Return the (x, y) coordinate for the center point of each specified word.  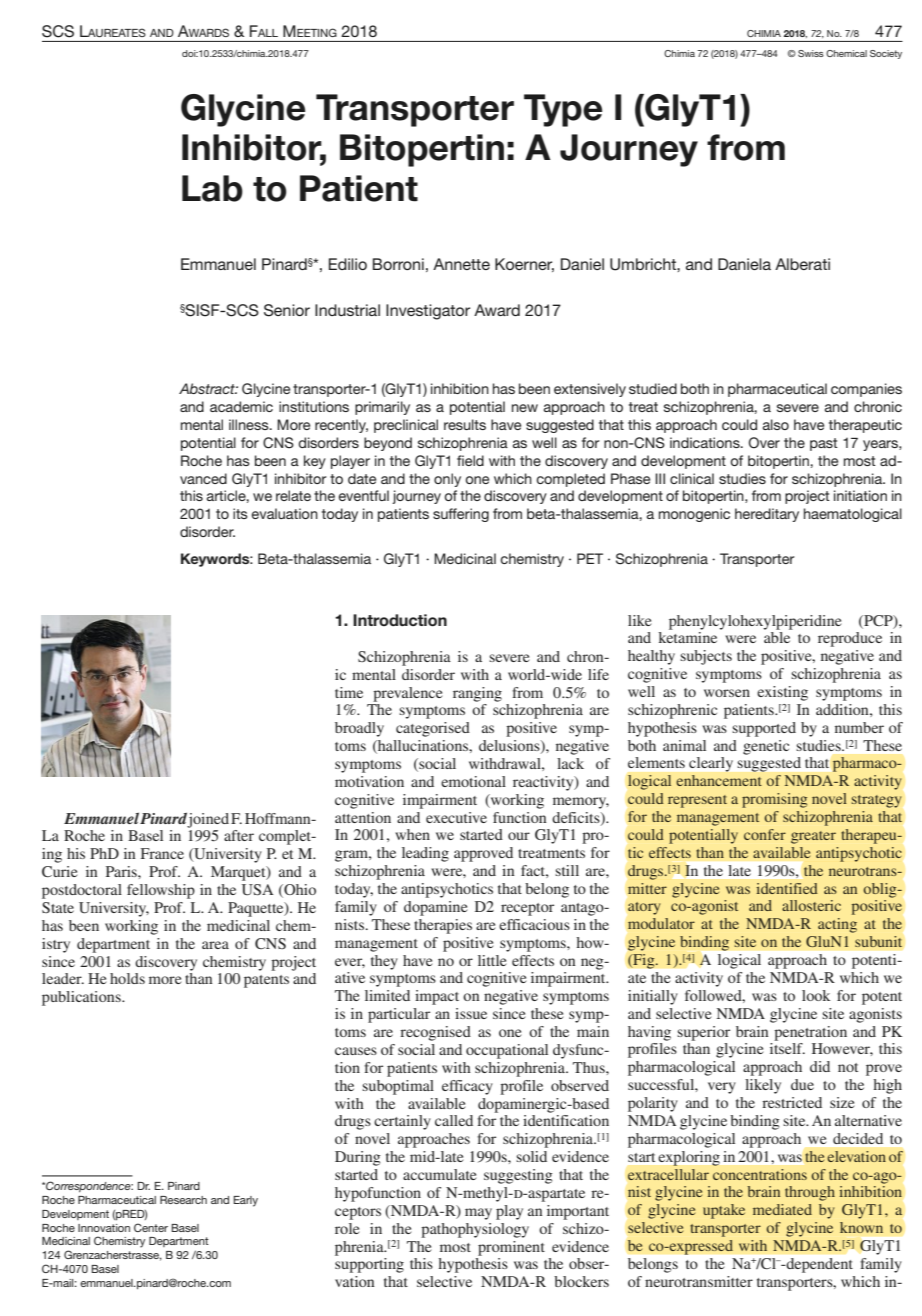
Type (563, 110)
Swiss (811, 53)
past (824, 444)
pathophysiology (475, 1230)
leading (425, 854)
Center (151, 1227)
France (162, 853)
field (470, 460)
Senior (287, 310)
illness (250, 424)
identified (787, 888)
